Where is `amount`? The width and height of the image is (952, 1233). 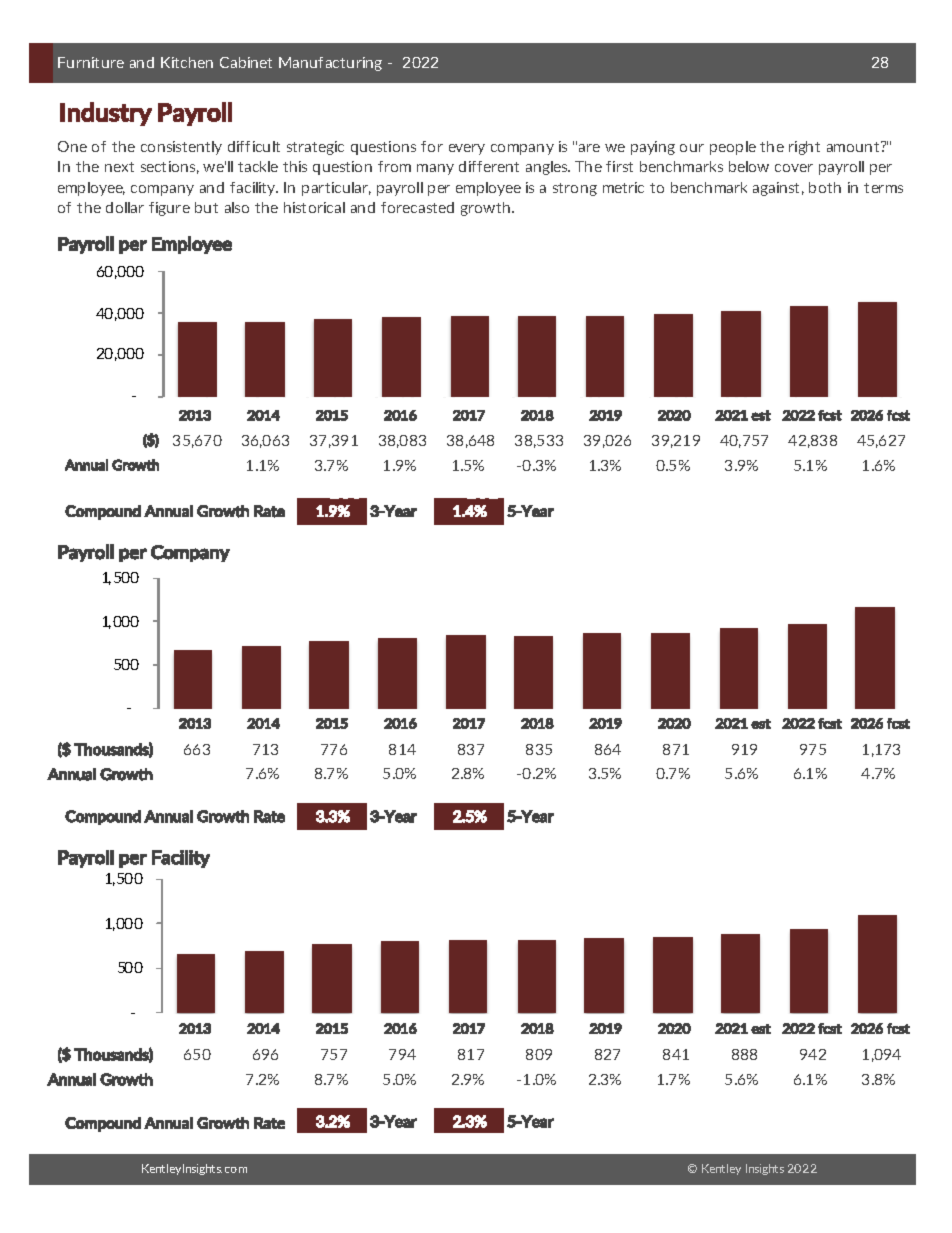
amount is located at coordinates (854, 146).
